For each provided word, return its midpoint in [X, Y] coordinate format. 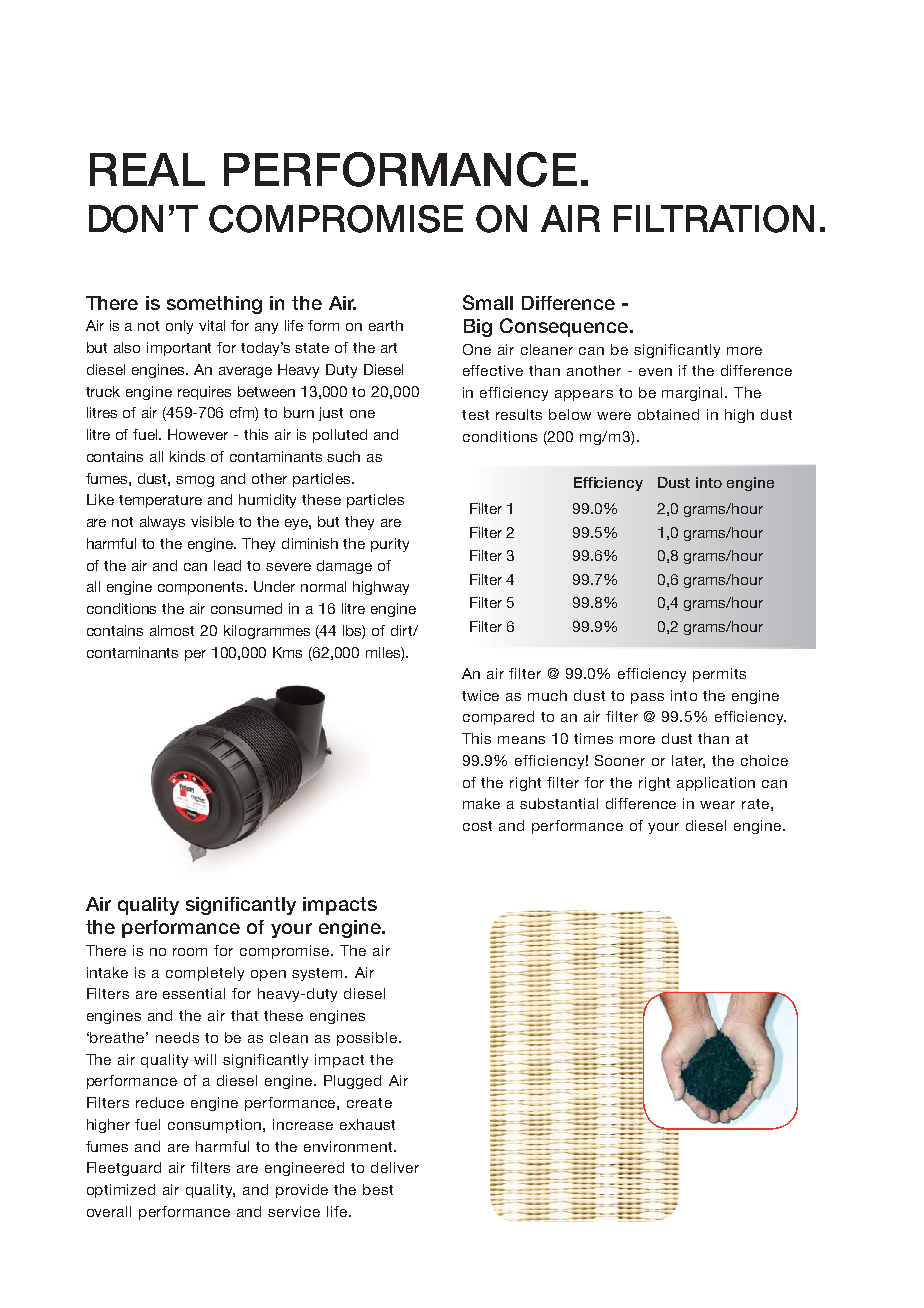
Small [488, 302]
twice [480, 695]
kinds [187, 456]
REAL [147, 169]
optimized [121, 1191]
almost [172, 630]
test [475, 415]
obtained [668, 414]
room [190, 952]
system [319, 974]
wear [717, 805]
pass [647, 698]
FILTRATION [714, 219]
